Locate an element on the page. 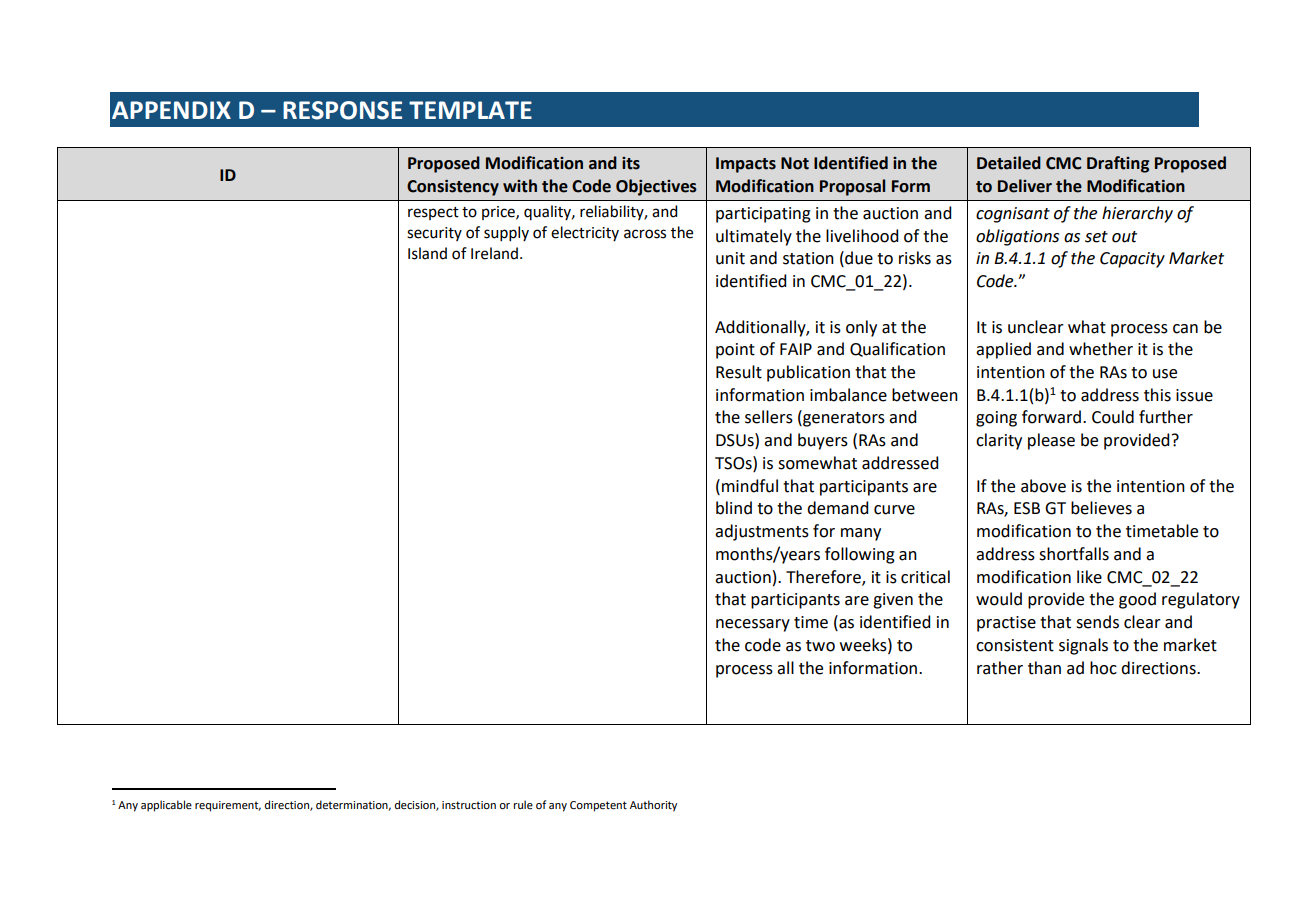  Drafting is located at coordinates (1118, 164).
